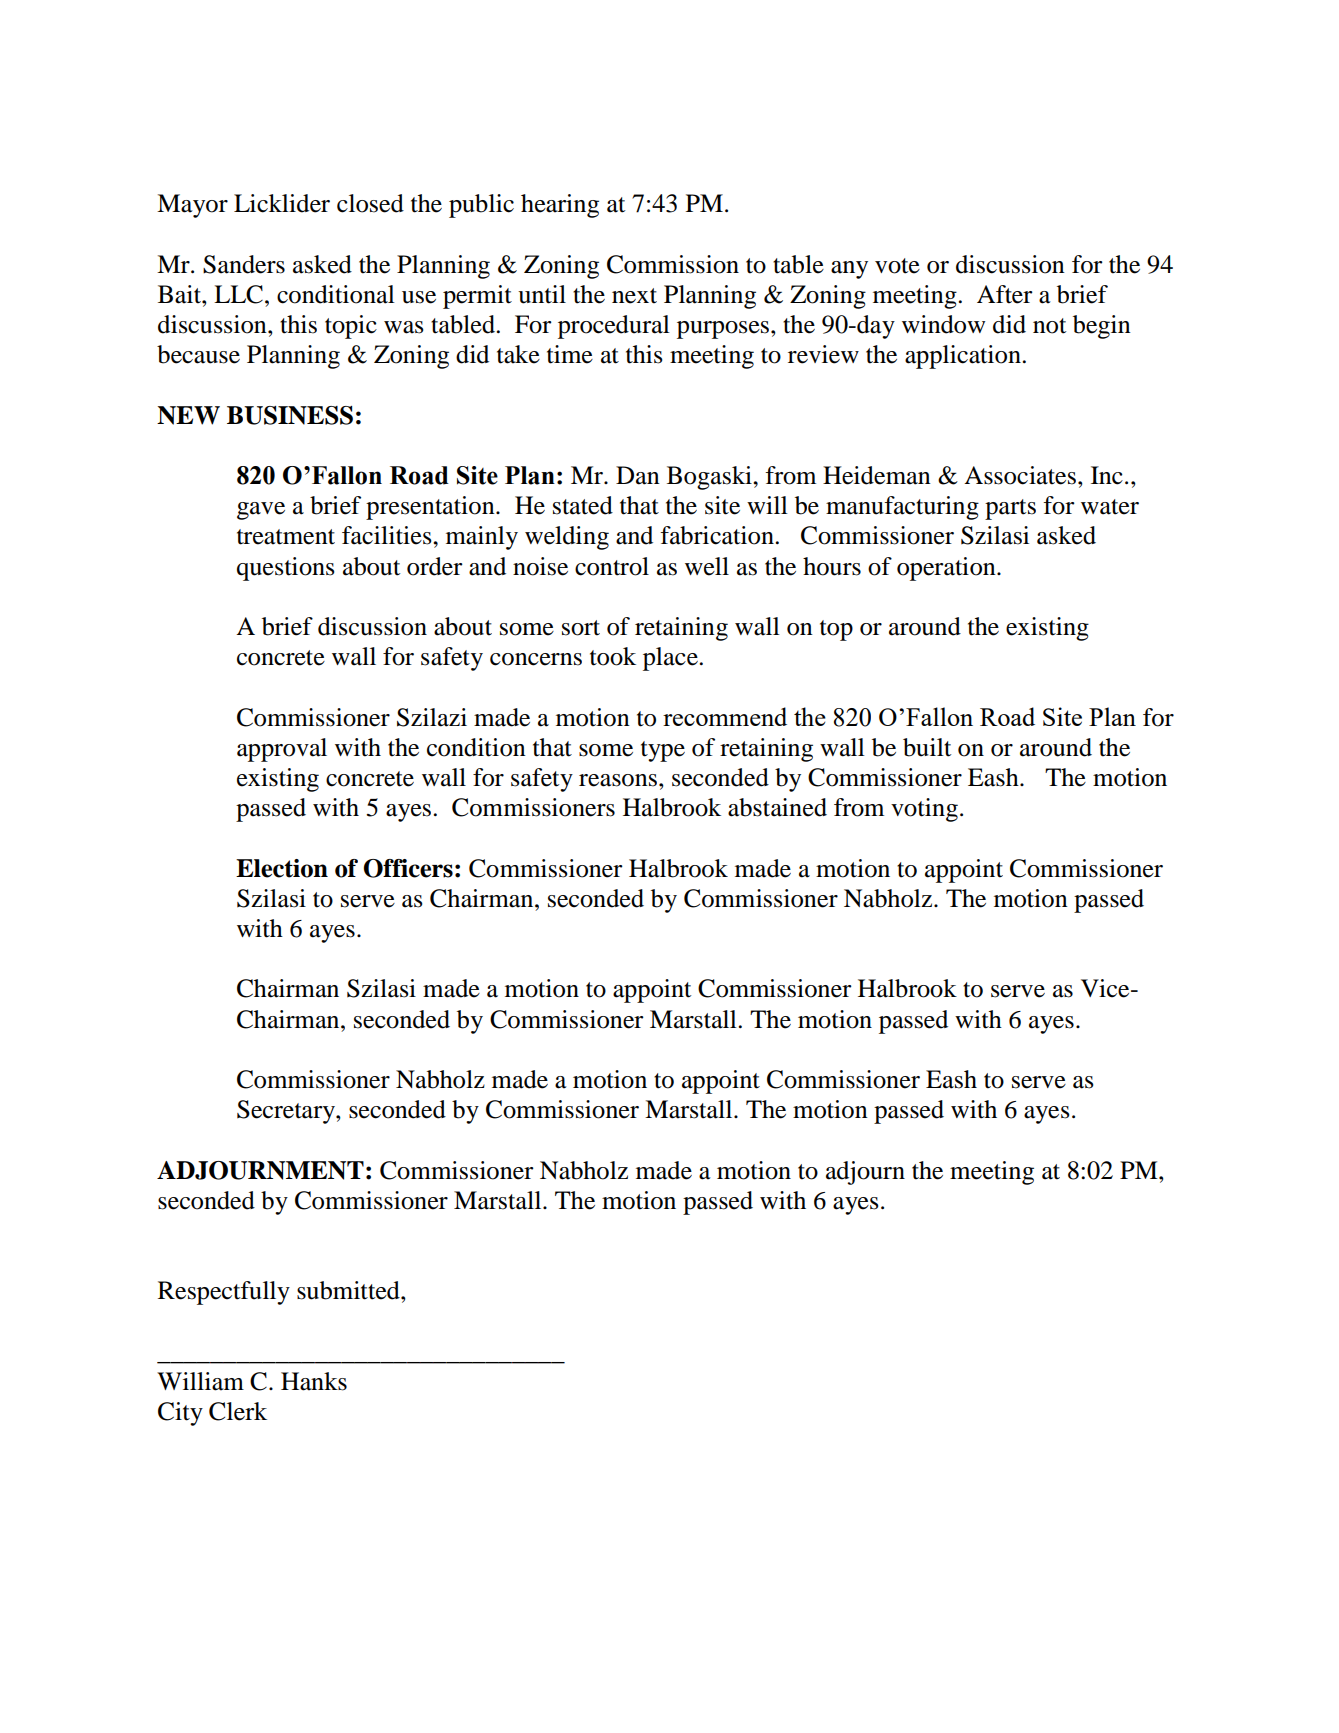  Describe the element at coordinates (634, 296) in the screenshot. I see `next` at that location.
